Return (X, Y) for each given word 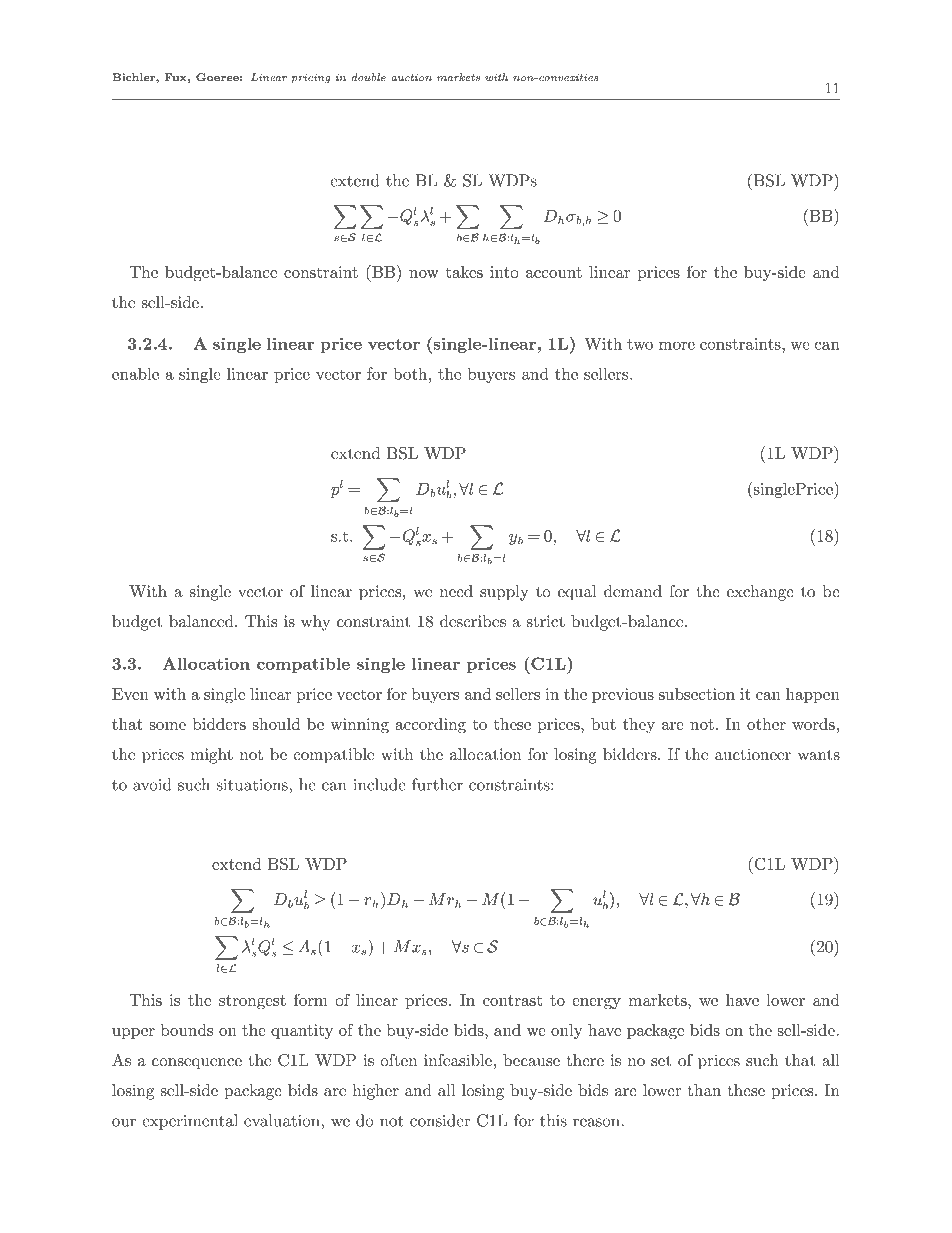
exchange (760, 593)
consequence (197, 1064)
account (554, 272)
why (315, 623)
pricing (311, 79)
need (456, 591)
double (369, 77)
